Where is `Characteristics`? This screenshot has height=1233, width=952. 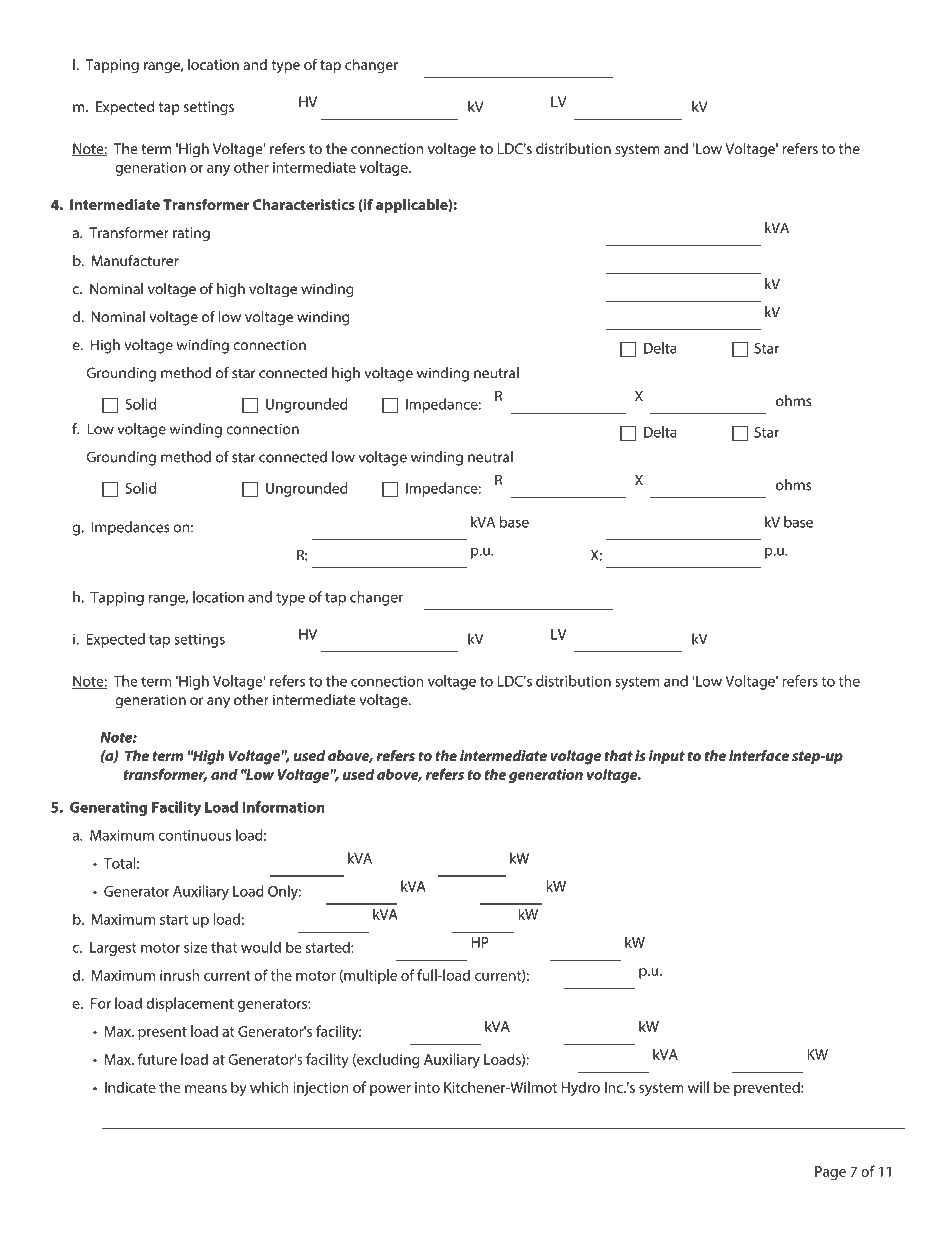 Characteristics is located at coordinates (304, 204).
